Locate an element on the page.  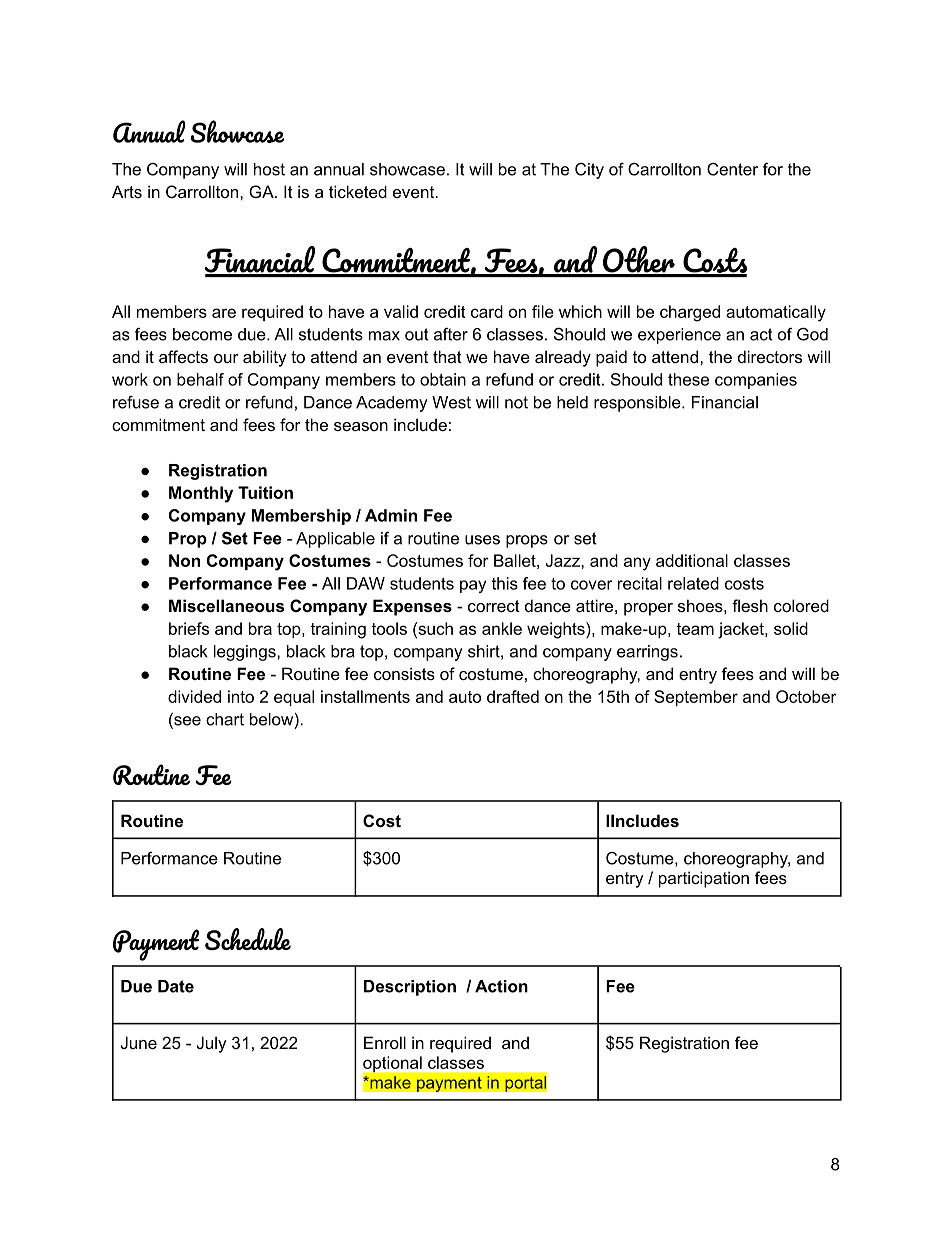
host is located at coordinates (269, 169).
